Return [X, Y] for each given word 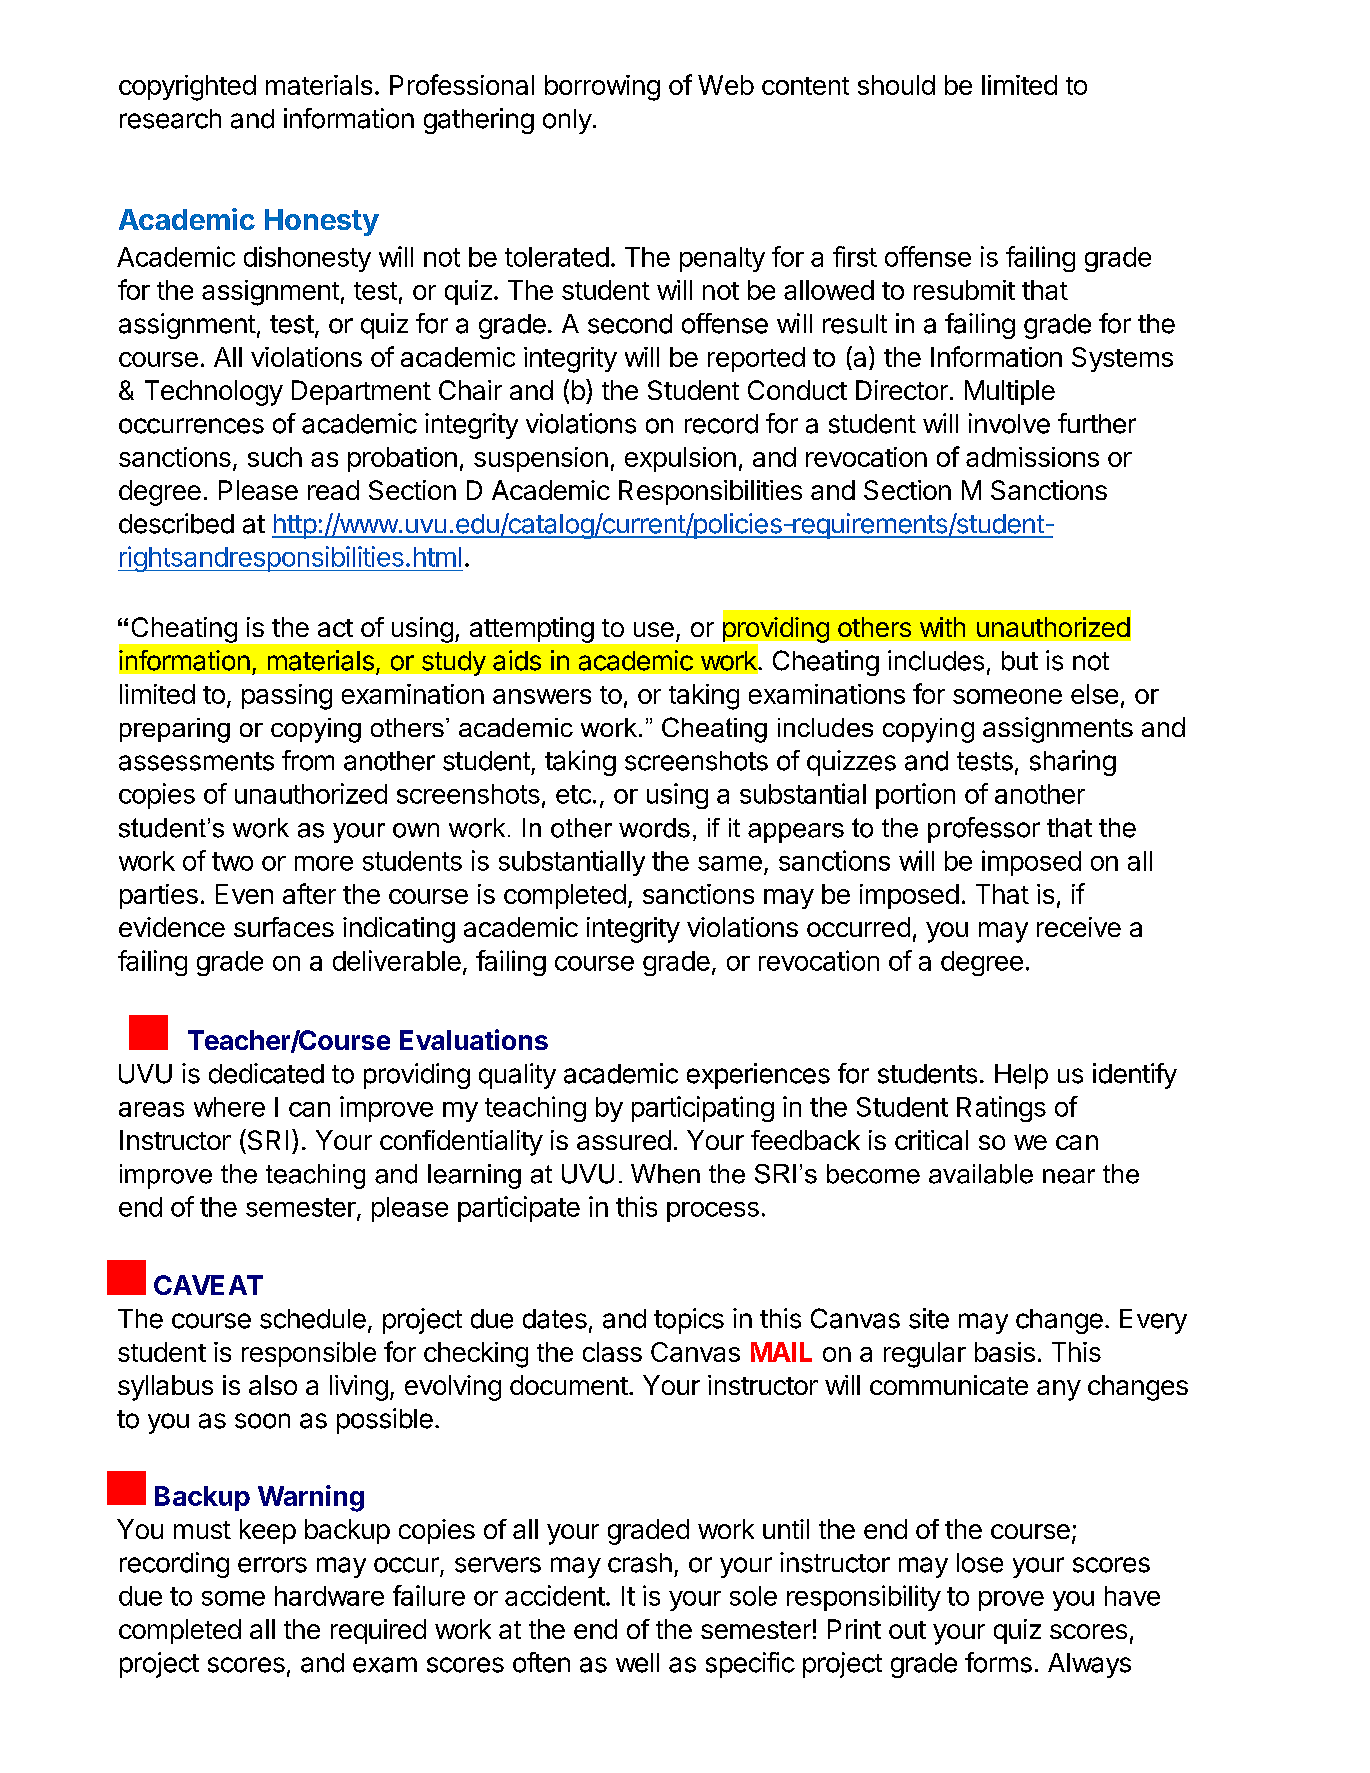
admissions [1032, 457]
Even [244, 894]
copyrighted [187, 88]
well [637, 1663]
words [654, 828]
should [896, 85]
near [1069, 1176]
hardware [329, 1596]
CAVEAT [208, 1285]
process [713, 1212]
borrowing [602, 88]
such [275, 457]
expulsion [680, 459]
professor [984, 830]
